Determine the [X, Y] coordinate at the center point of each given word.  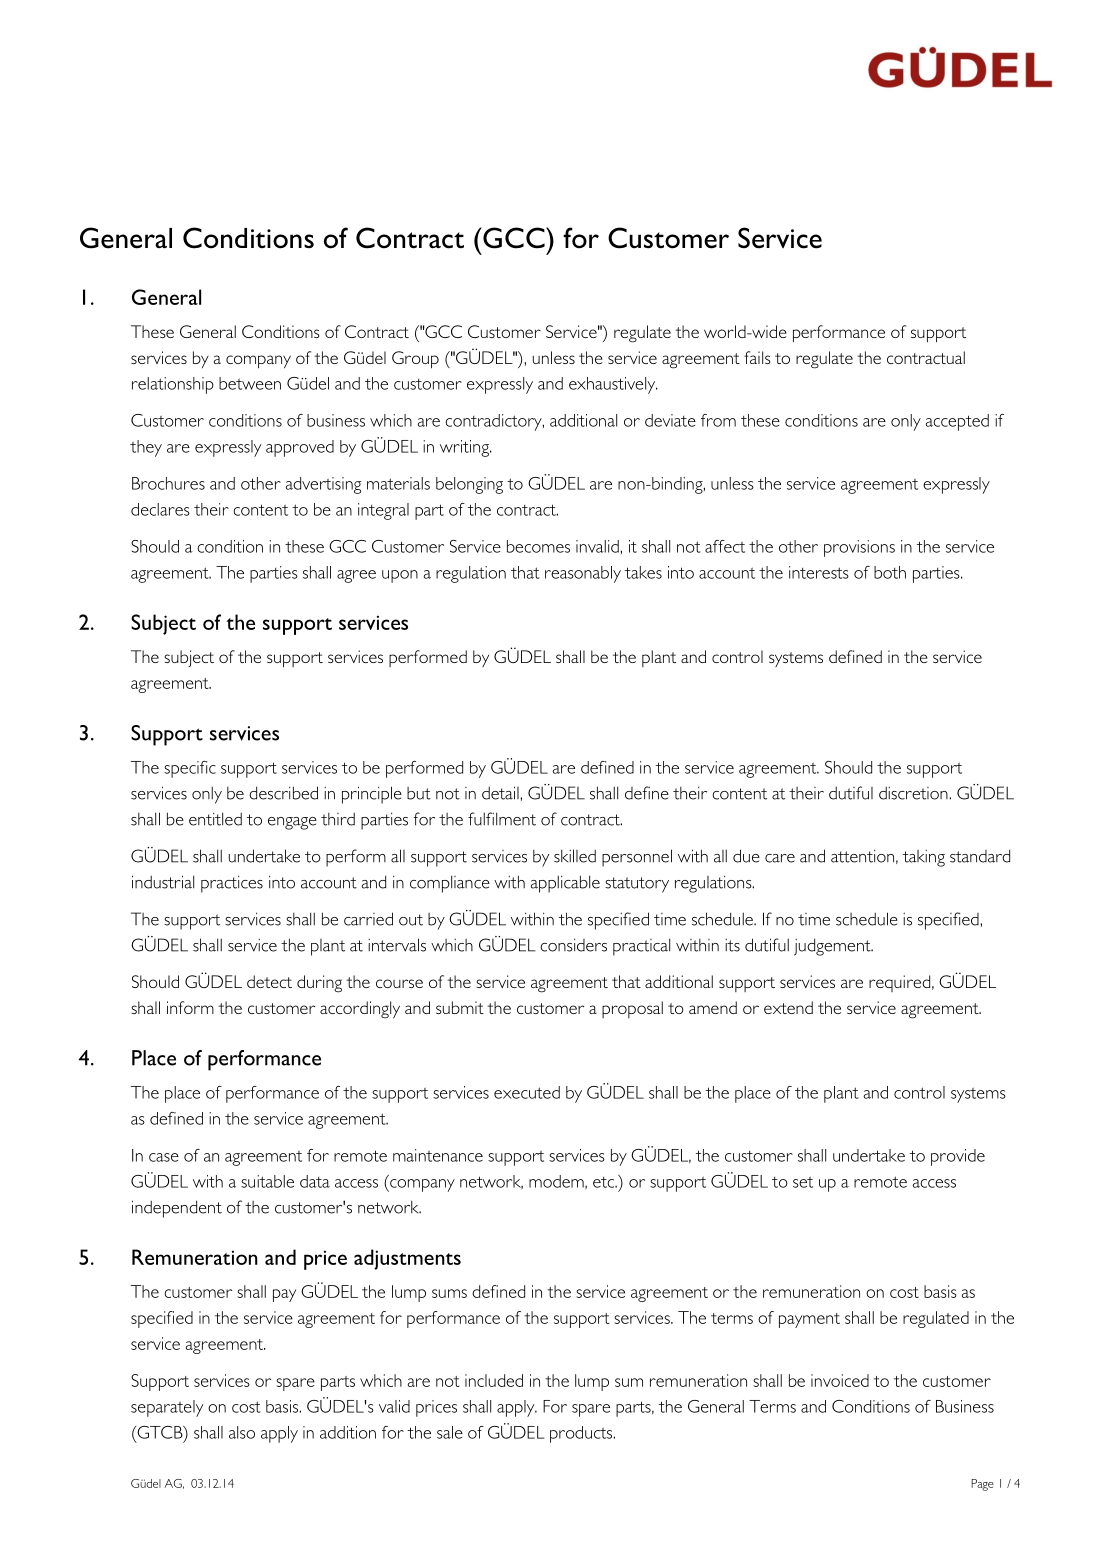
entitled [215, 819]
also [242, 1432]
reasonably [583, 574]
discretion [914, 793]
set [803, 1182]
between [250, 383]
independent [177, 1209]
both [890, 572]
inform [190, 1007]
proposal [632, 1009]
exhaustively [613, 385]
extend [788, 1007]
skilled [575, 856]
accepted [957, 422]
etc [604, 1182]
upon [400, 576]
